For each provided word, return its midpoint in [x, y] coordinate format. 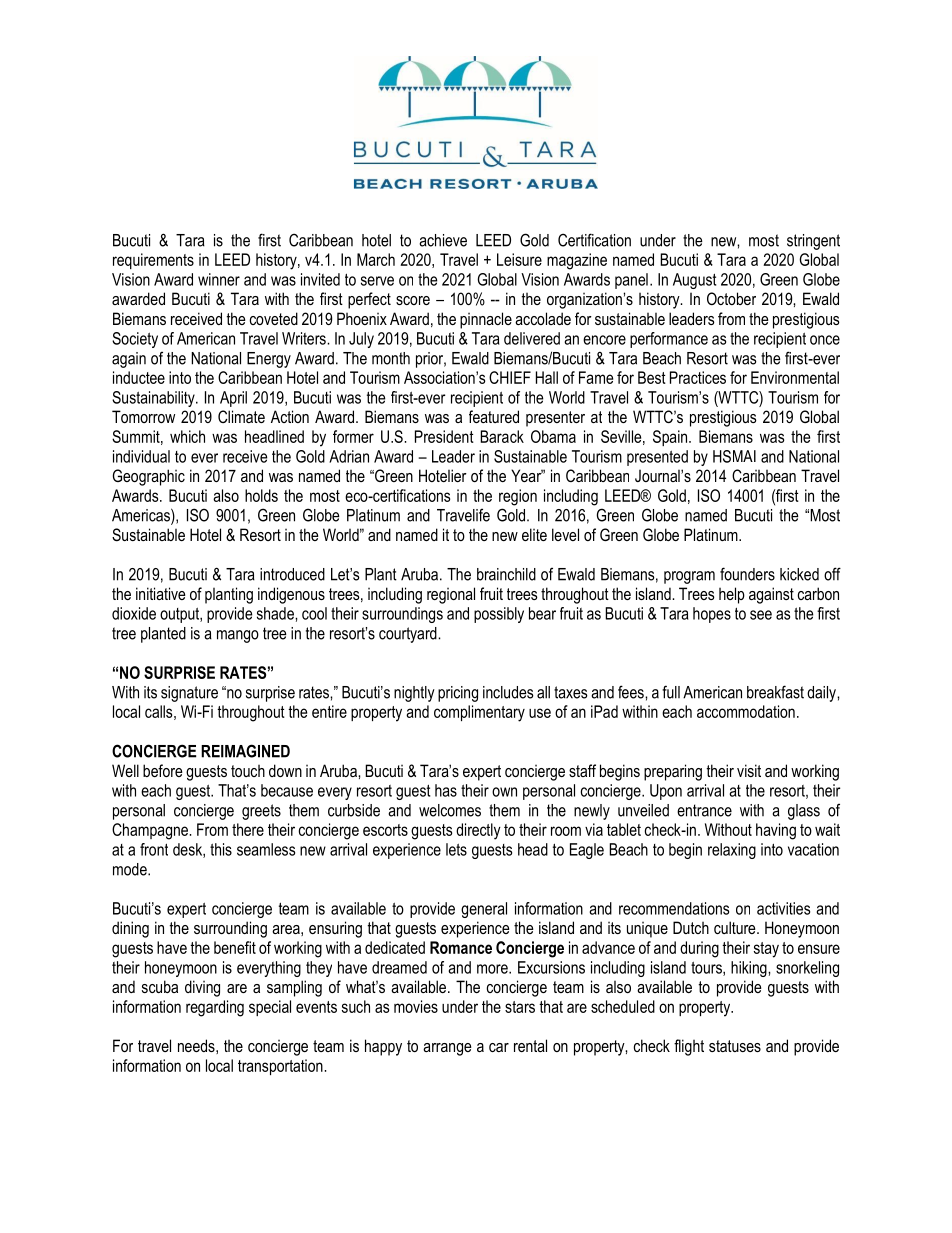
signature [189, 694]
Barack [502, 436]
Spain [671, 438]
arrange [447, 1049]
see [761, 615]
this [221, 849]
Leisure [519, 259]
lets [456, 849]
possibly [499, 615]
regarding [215, 1008]
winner [219, 279]
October [731, 298]
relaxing [732, 851]
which [187, 436]
